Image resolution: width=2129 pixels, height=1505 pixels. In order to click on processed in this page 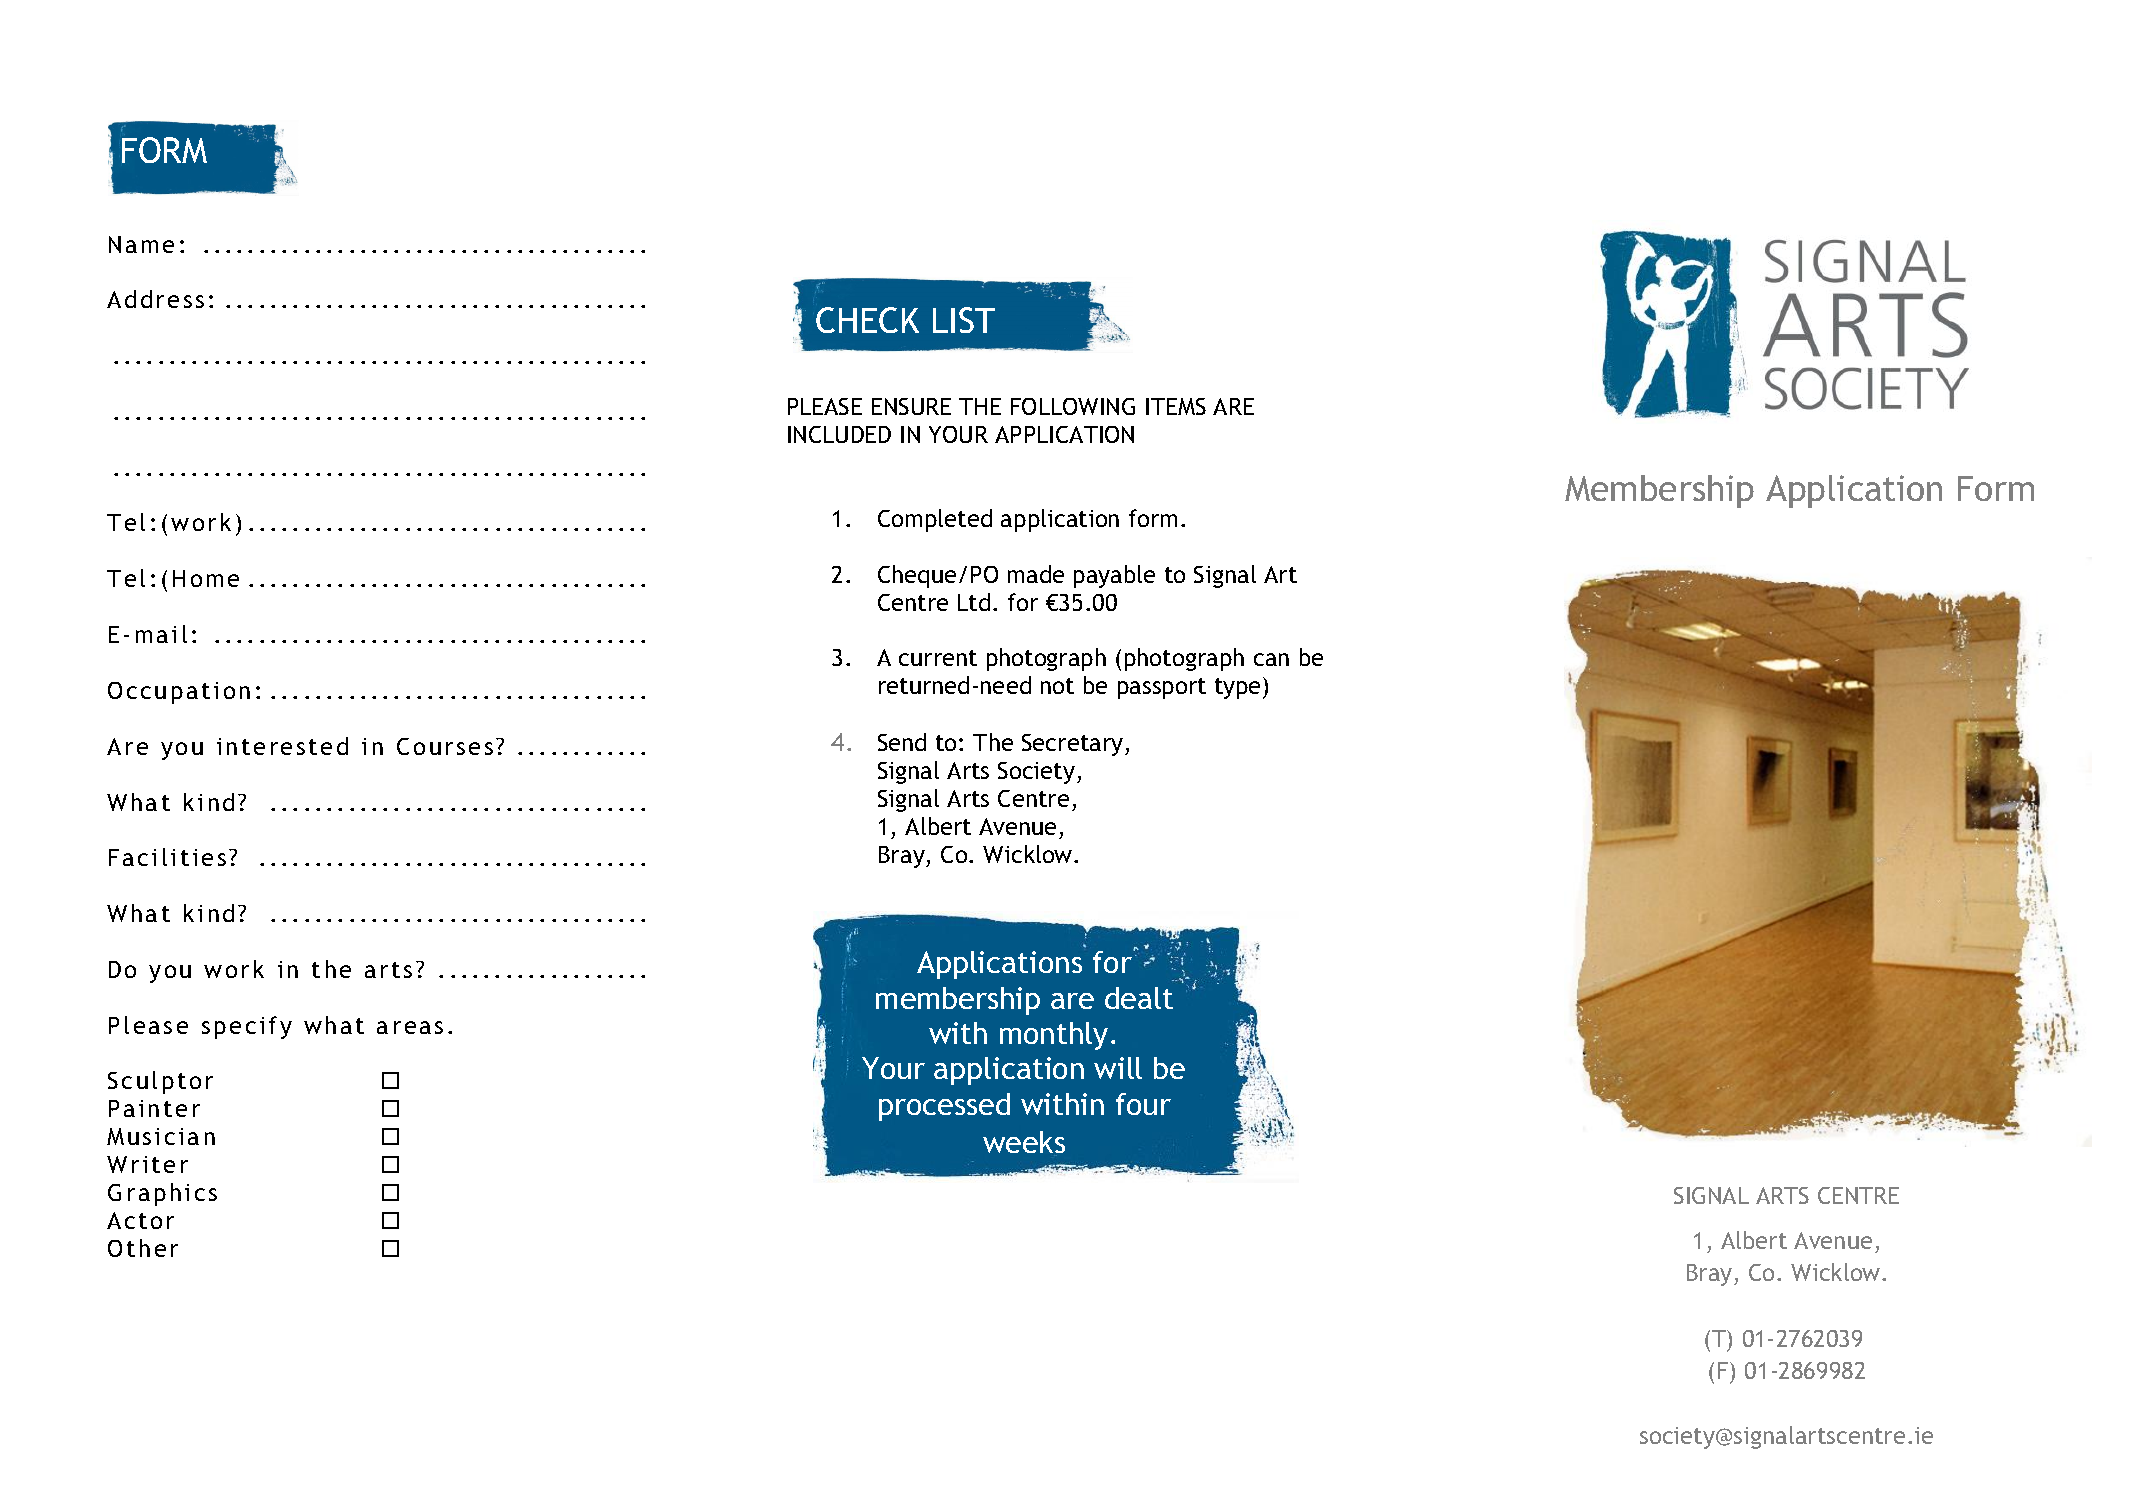, I will do `click(944, 1107)`.
